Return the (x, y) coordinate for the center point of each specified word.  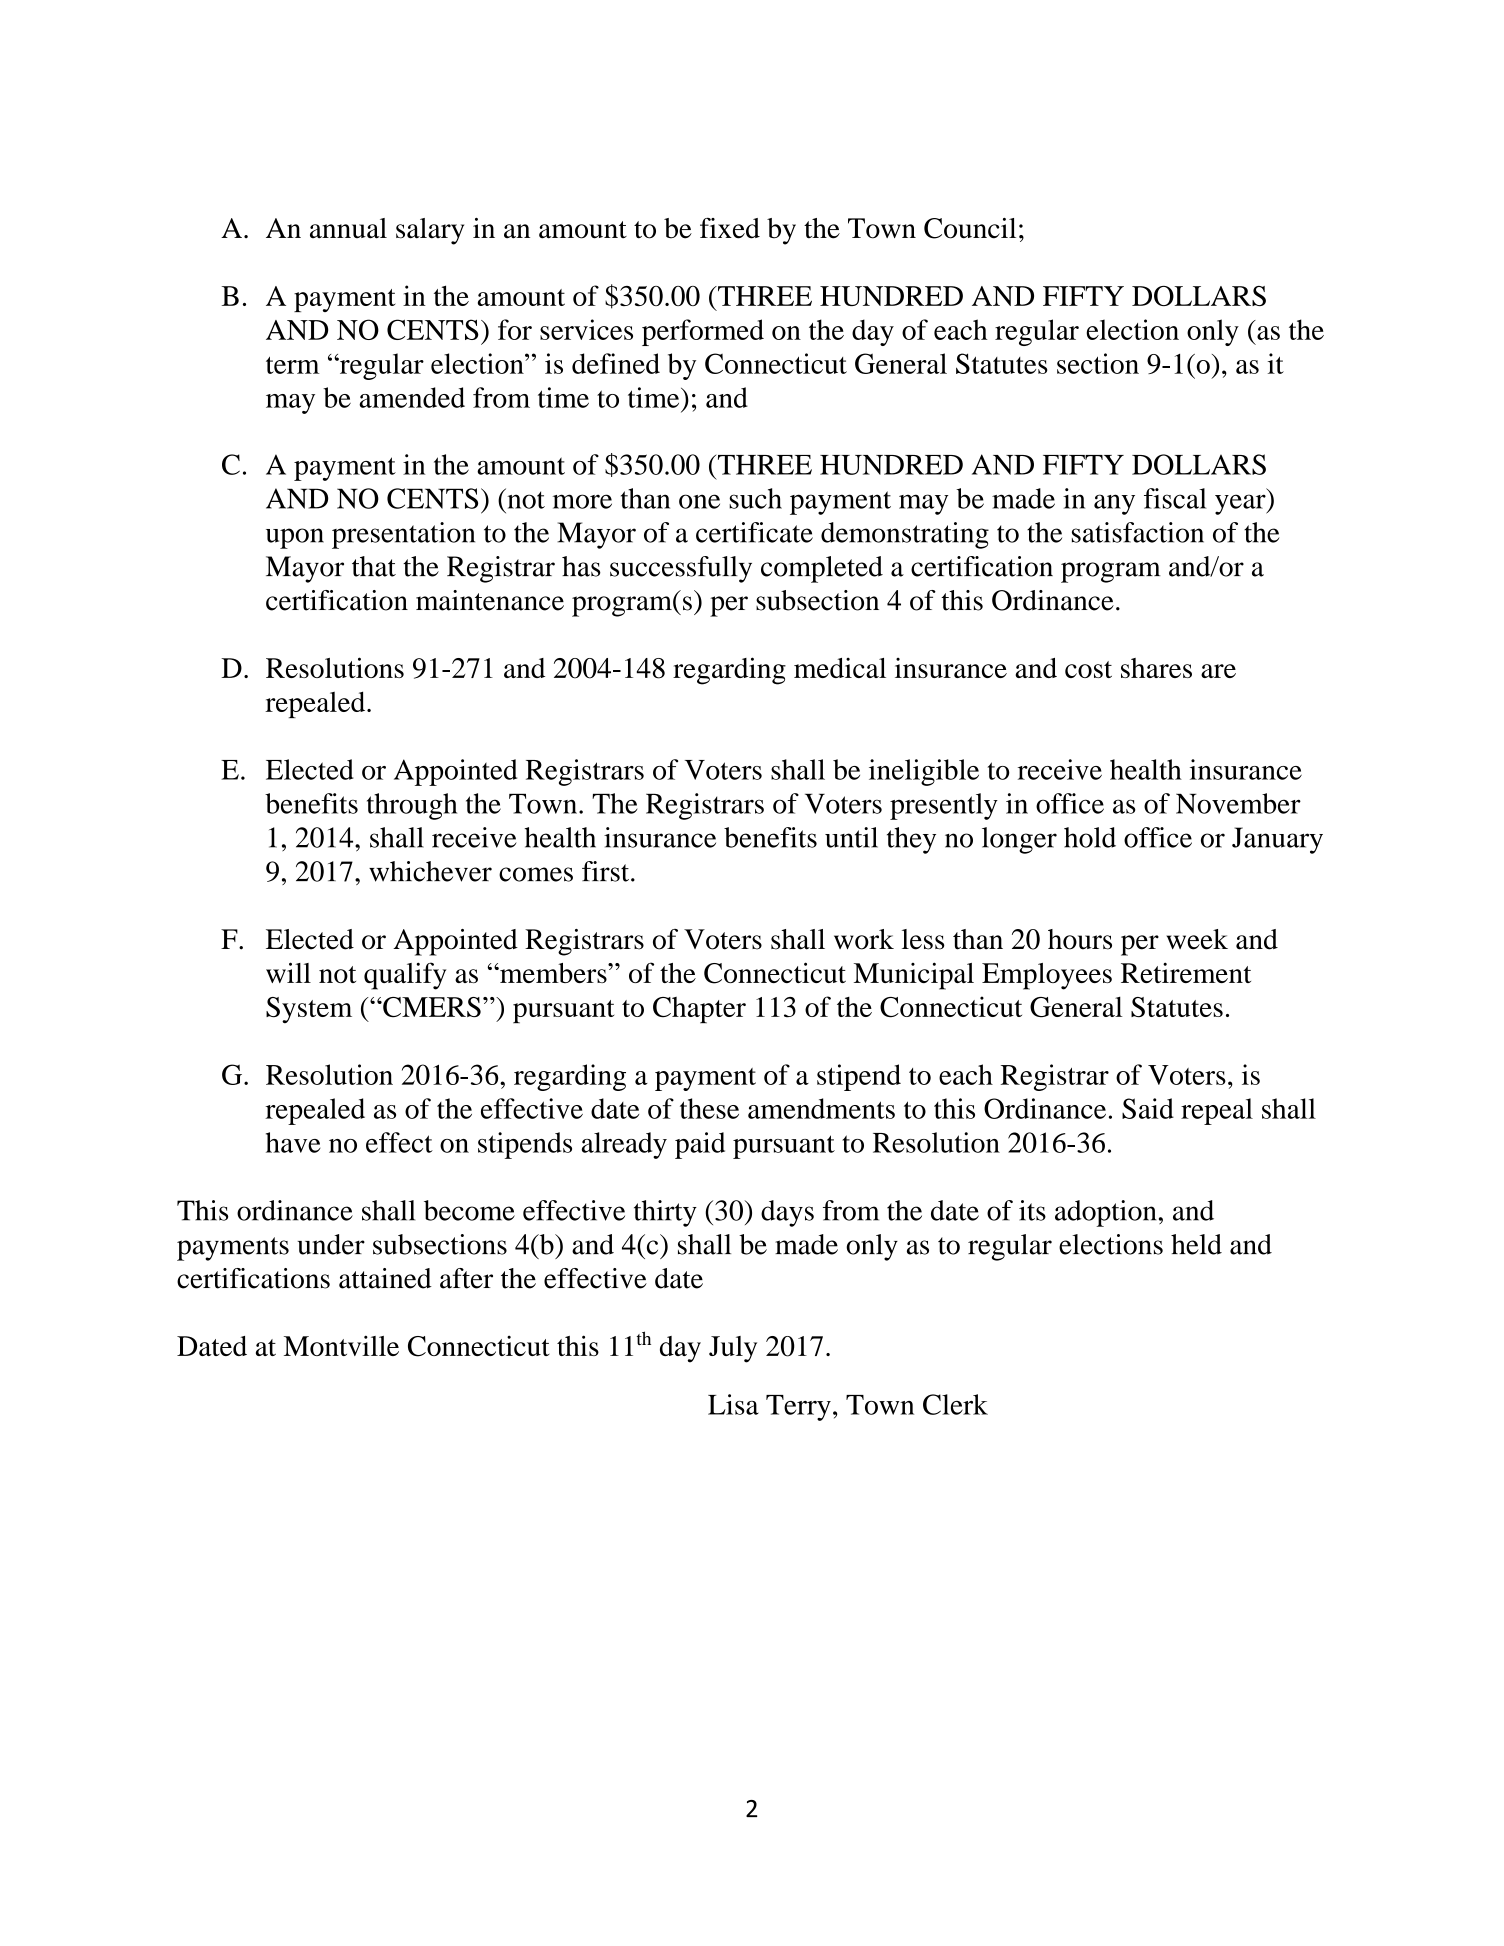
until (851, 837)
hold (1090, 837)
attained (385, 1278)
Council (970, 228)
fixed (730, 228)
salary (430, 231)
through (412, 806)
